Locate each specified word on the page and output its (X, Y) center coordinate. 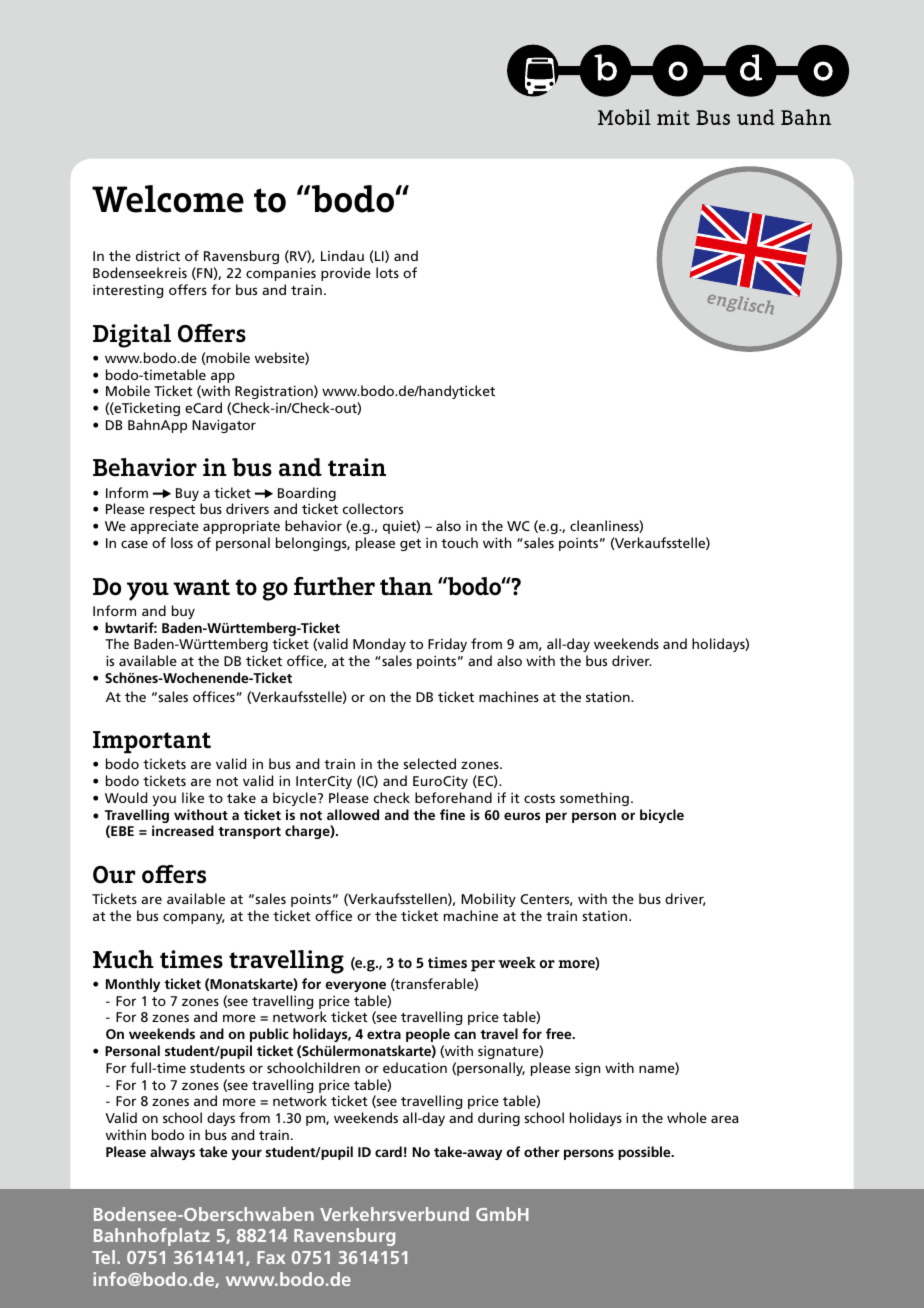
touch (459, 542)
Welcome (168, 199)
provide (346, 274)
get (410, 545)
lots (387, 272)
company (194, 918)
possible (645, 1153)
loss (182, 542)
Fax (271, 1257)
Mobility (488, 900)
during (499, 1119)
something (594, 799)
